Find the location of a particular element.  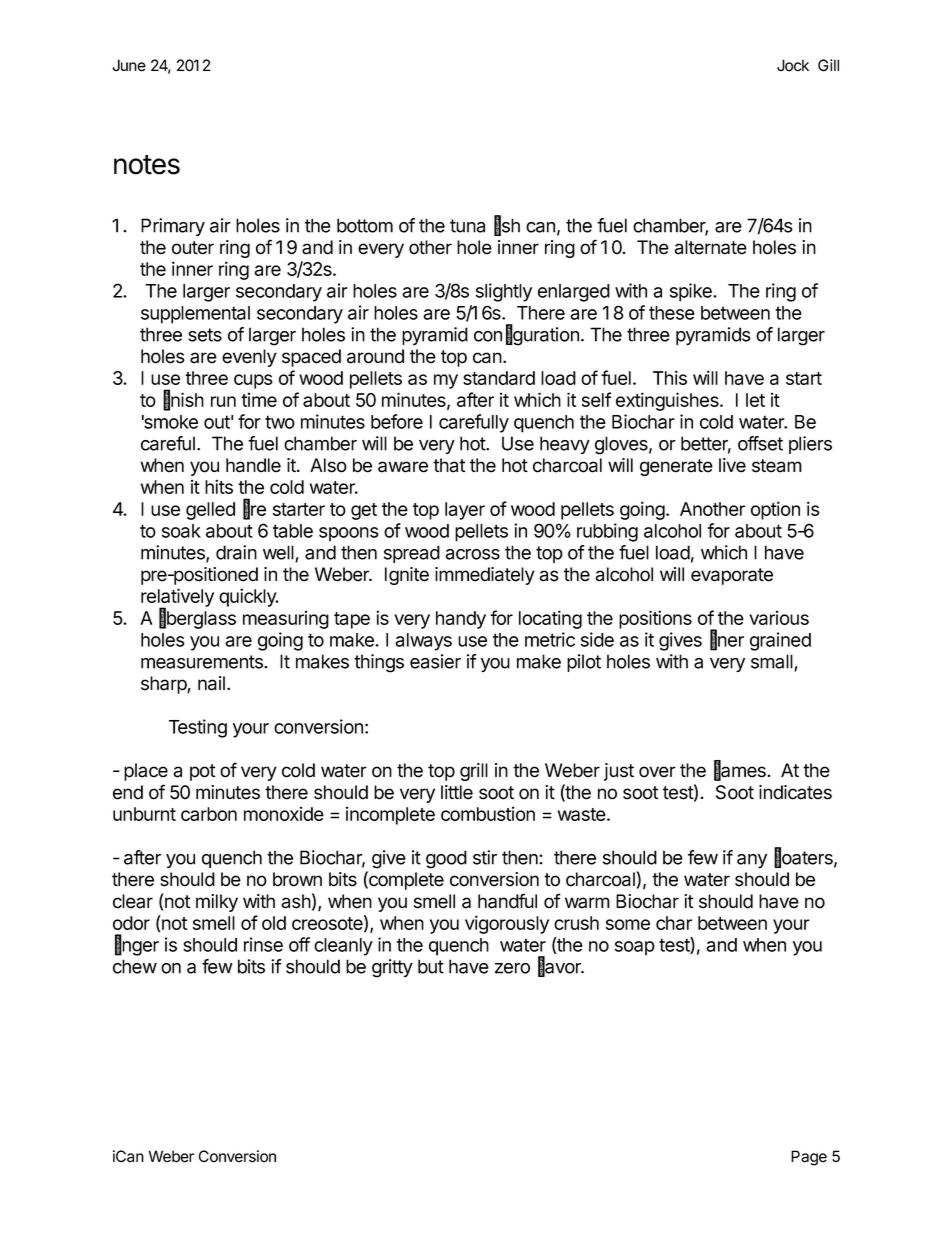

indicates is located at coordinates (795, 792).
